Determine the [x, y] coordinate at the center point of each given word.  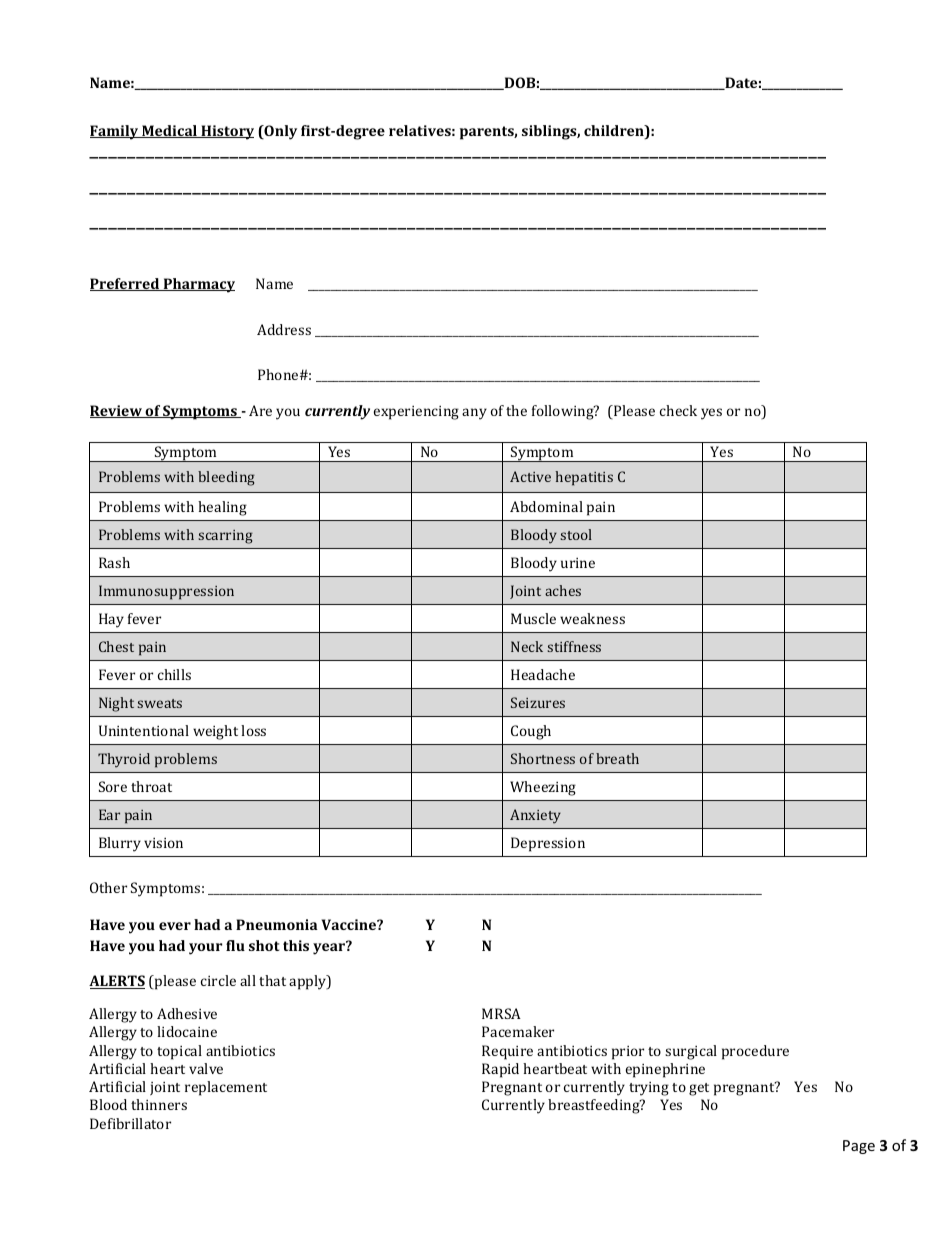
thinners [159, 1104]
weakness [592, 618]
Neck [527, 646]
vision [163, 843]
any [474, 414]
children [615, 132]
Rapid [500, 1070]
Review [117, 411]
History [226, 132]
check [678, 410]
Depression [548, 844]
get [699, 1089]
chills [174, 674]
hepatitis [584, 478]
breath [617, 758]
